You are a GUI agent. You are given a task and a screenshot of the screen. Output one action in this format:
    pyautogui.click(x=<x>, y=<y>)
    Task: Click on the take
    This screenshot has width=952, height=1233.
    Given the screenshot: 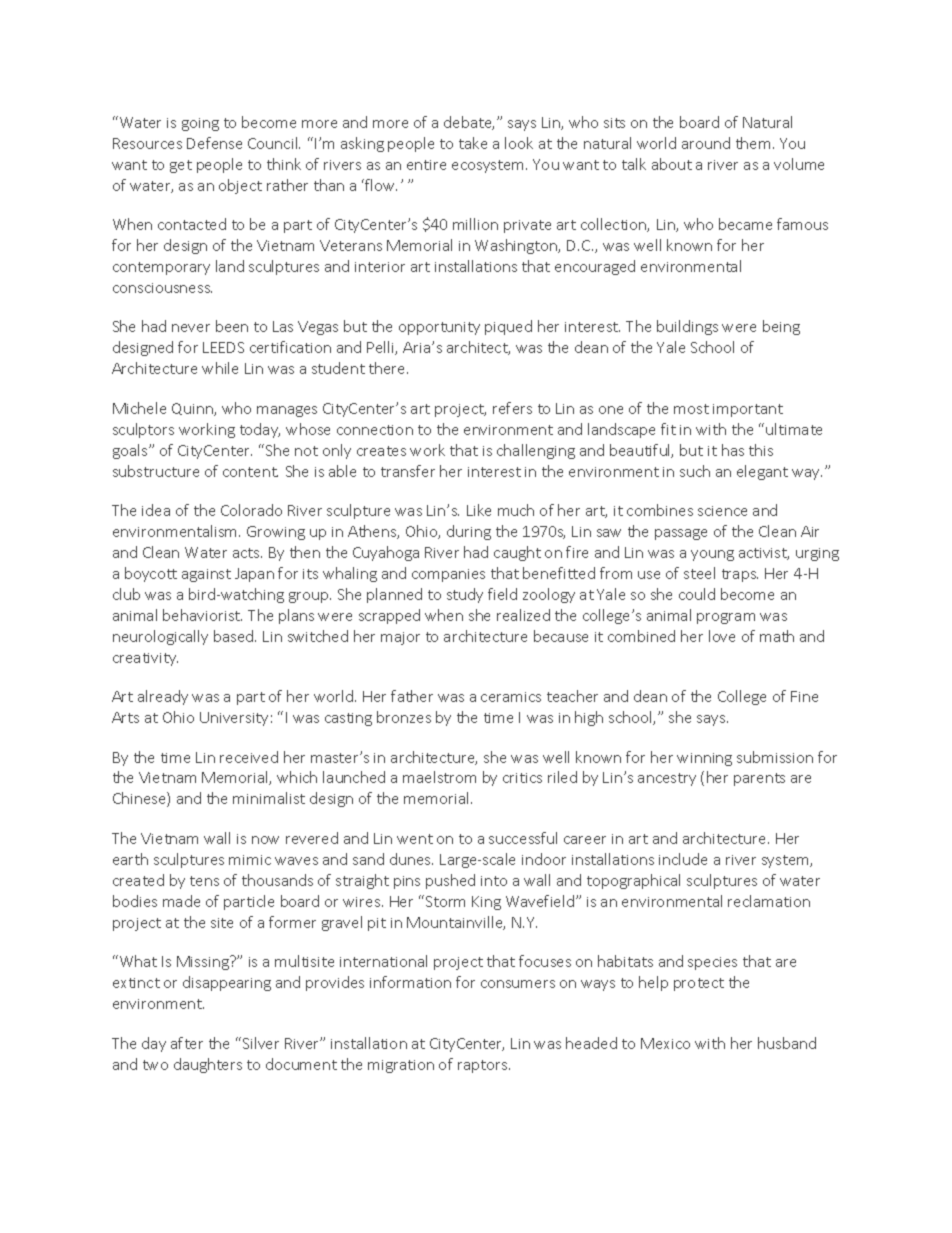 What is the action you would take?
    pyautogui.click(x=473, y=143)
